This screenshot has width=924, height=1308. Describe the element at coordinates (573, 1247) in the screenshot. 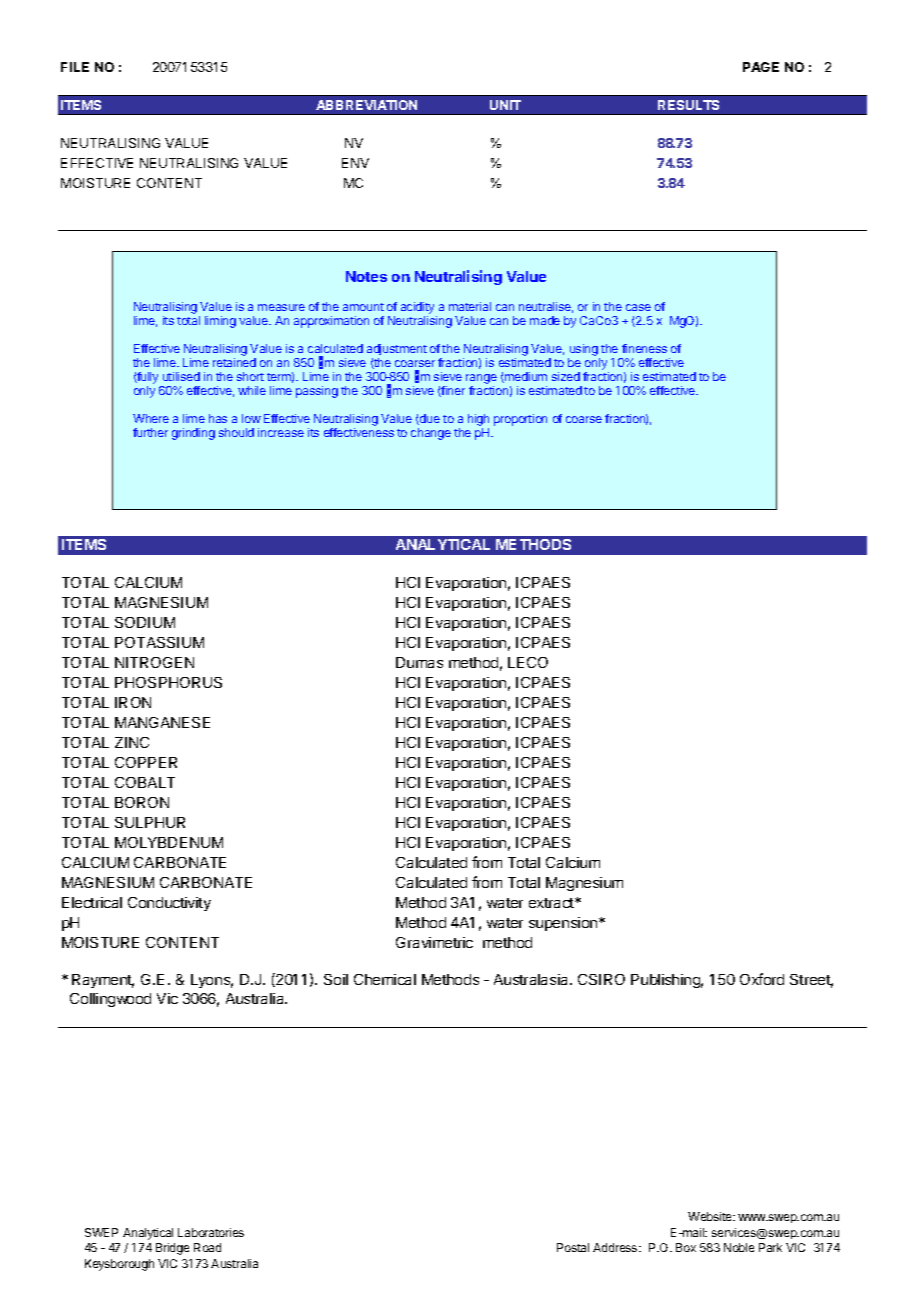

I see `Postal` at that location.
